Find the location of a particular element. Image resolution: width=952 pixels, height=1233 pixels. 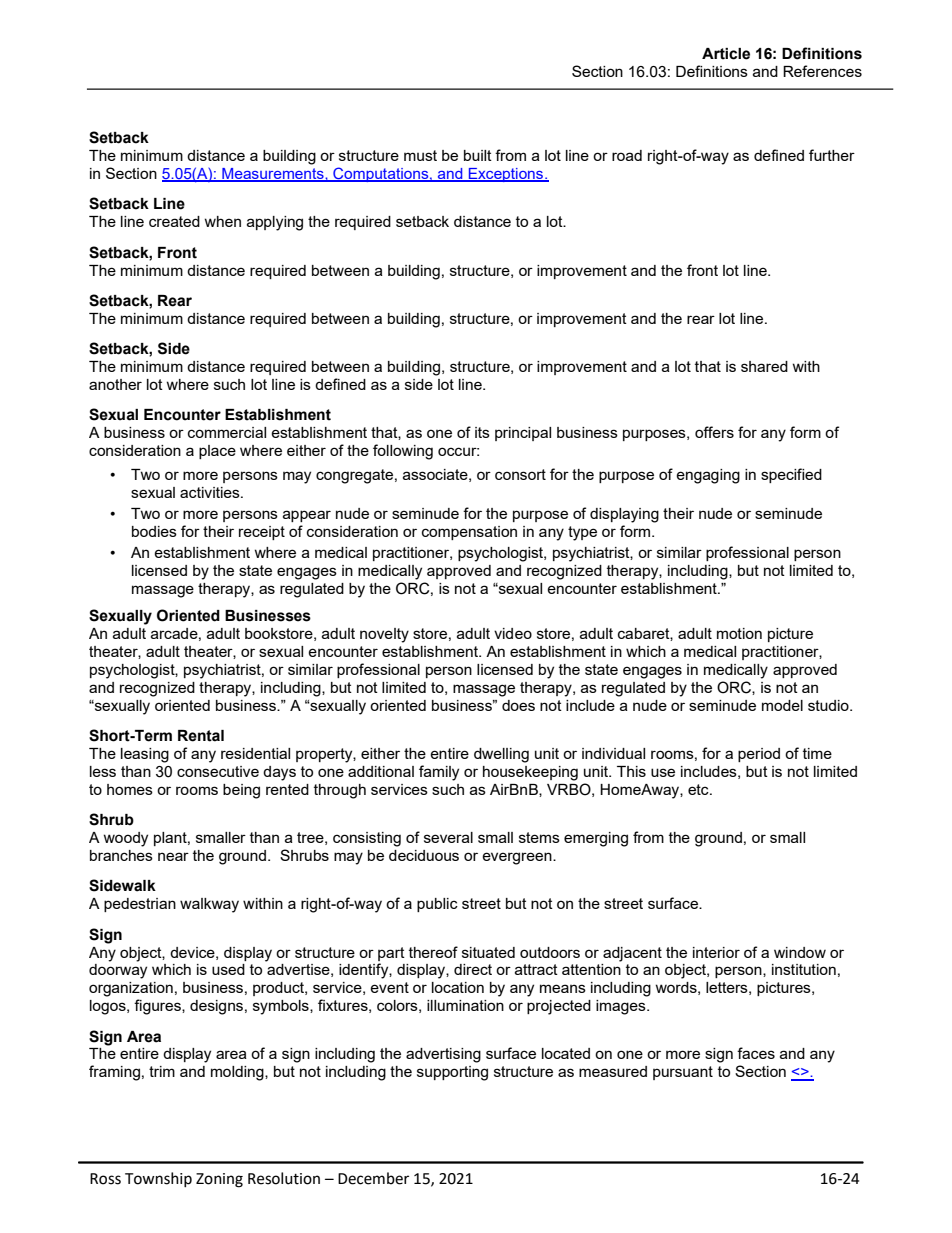

its is located at coordinates (482, 432).
